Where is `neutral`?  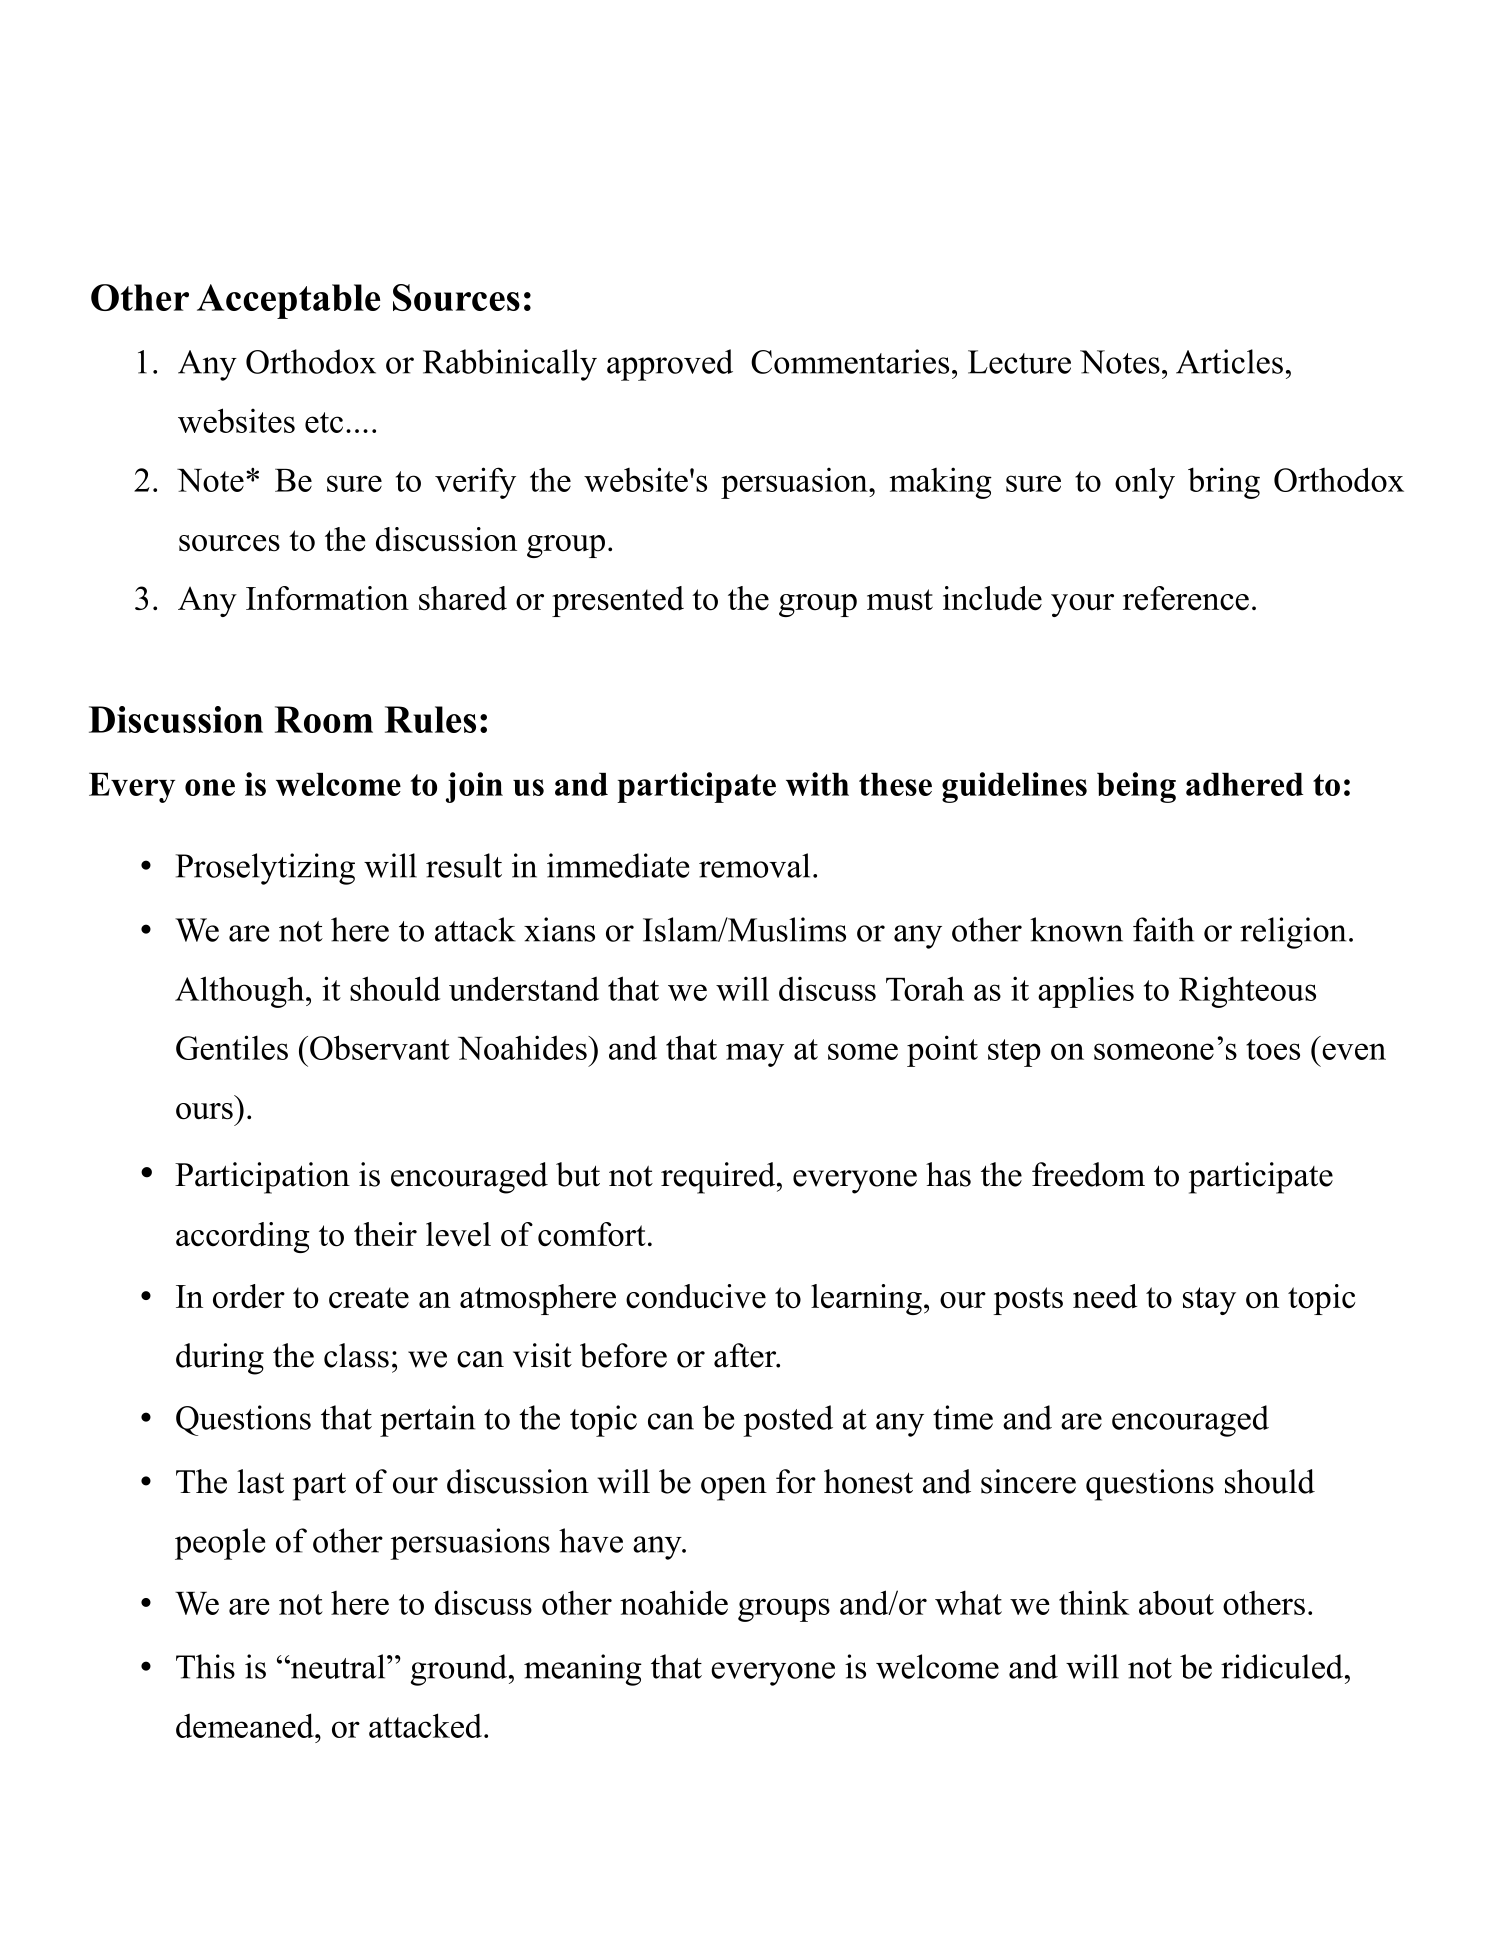 neutral is located at coordinates (338, 1666).
